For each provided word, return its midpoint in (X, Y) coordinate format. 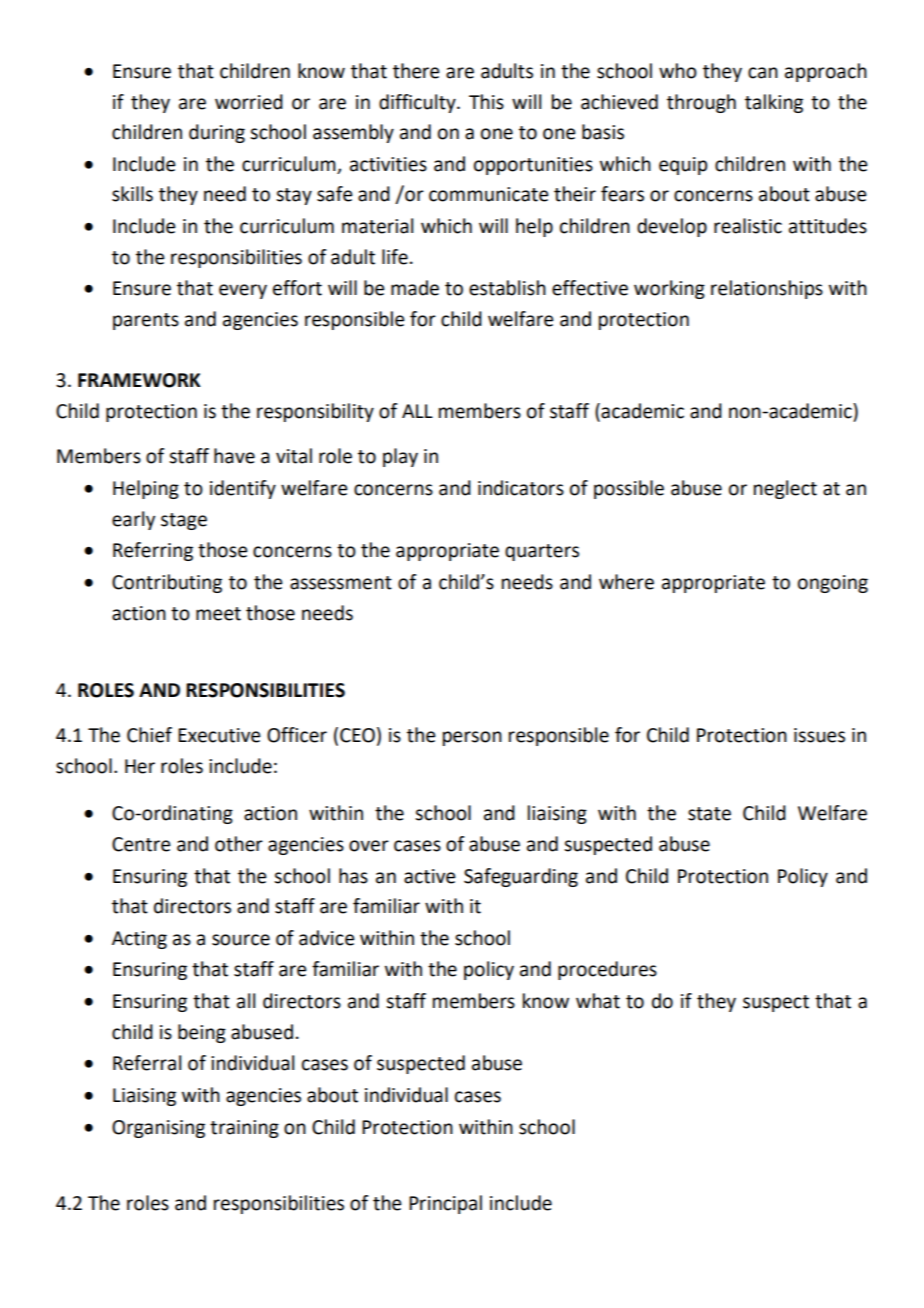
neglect (785, 489)
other (239, 844)
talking (774, 103)
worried (249, 102)
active (429, 876)
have (234, 456)
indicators (521, 488)
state (709, 814)
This (486, 102)
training (244, 1129)
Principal (445, 1204)
